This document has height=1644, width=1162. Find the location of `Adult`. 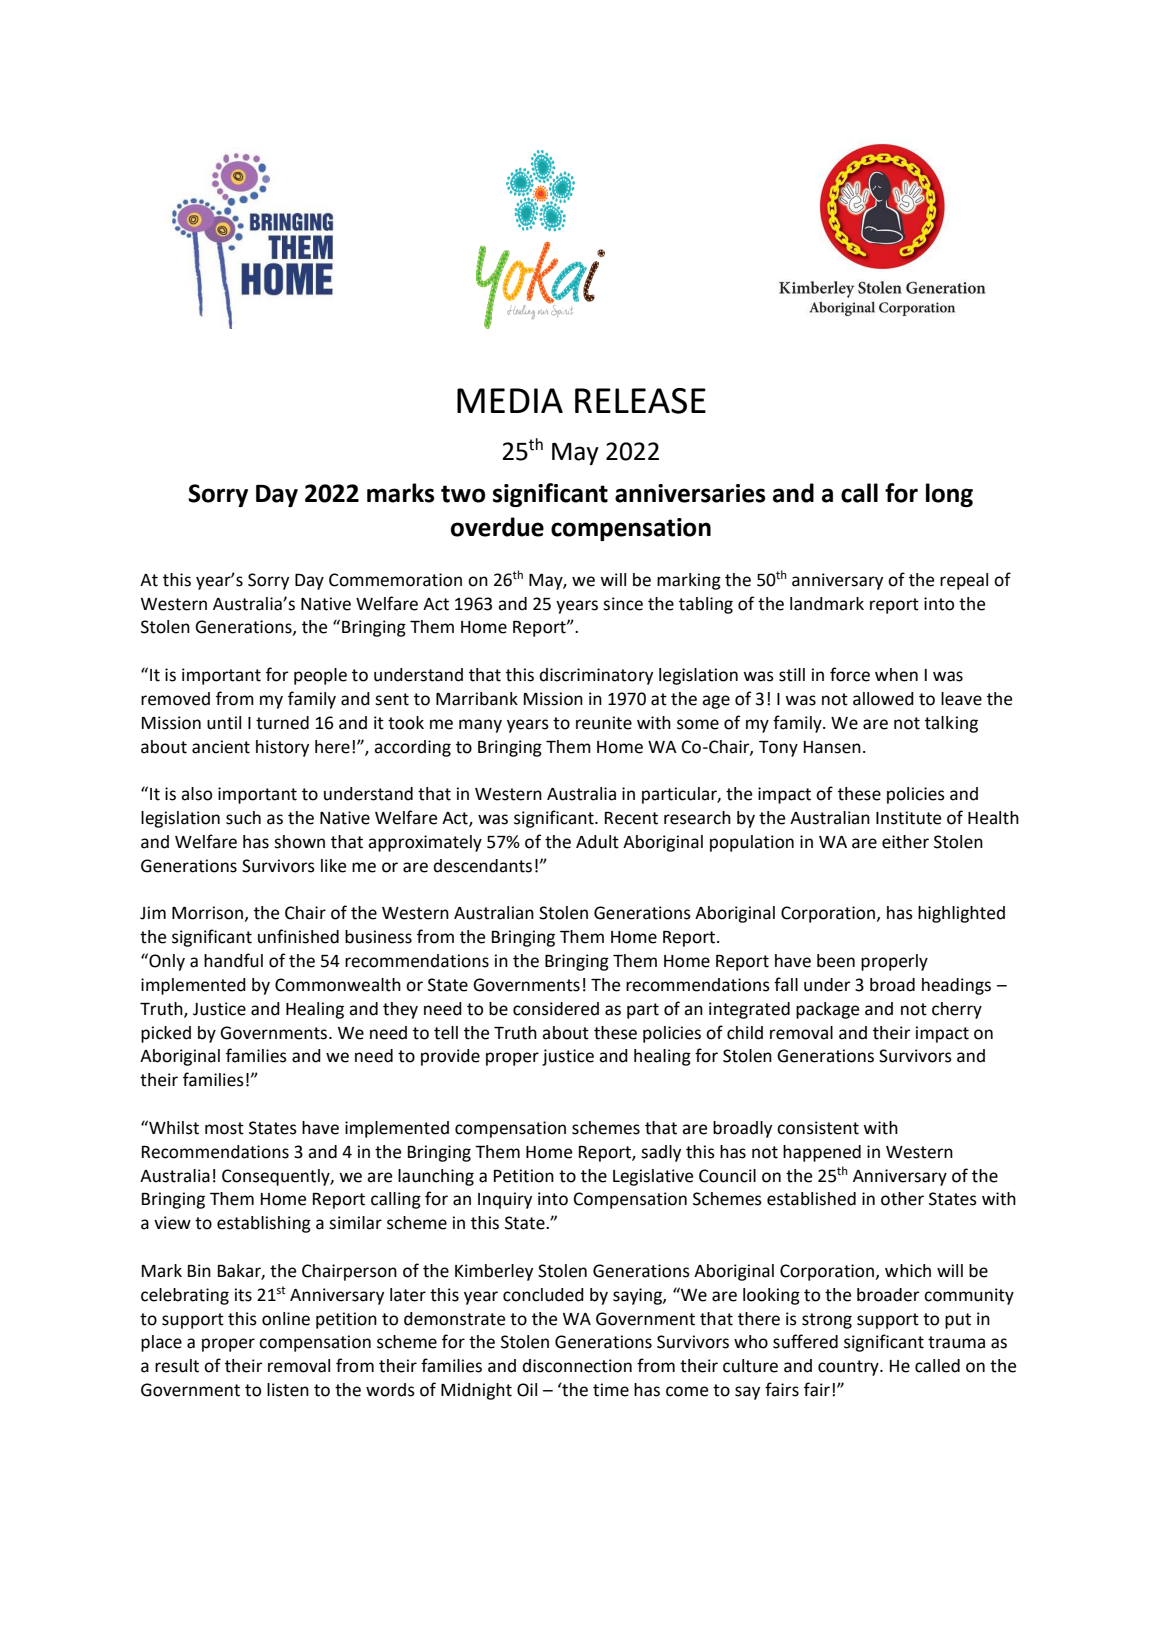

Adult is located at coordinates (597, 842).
